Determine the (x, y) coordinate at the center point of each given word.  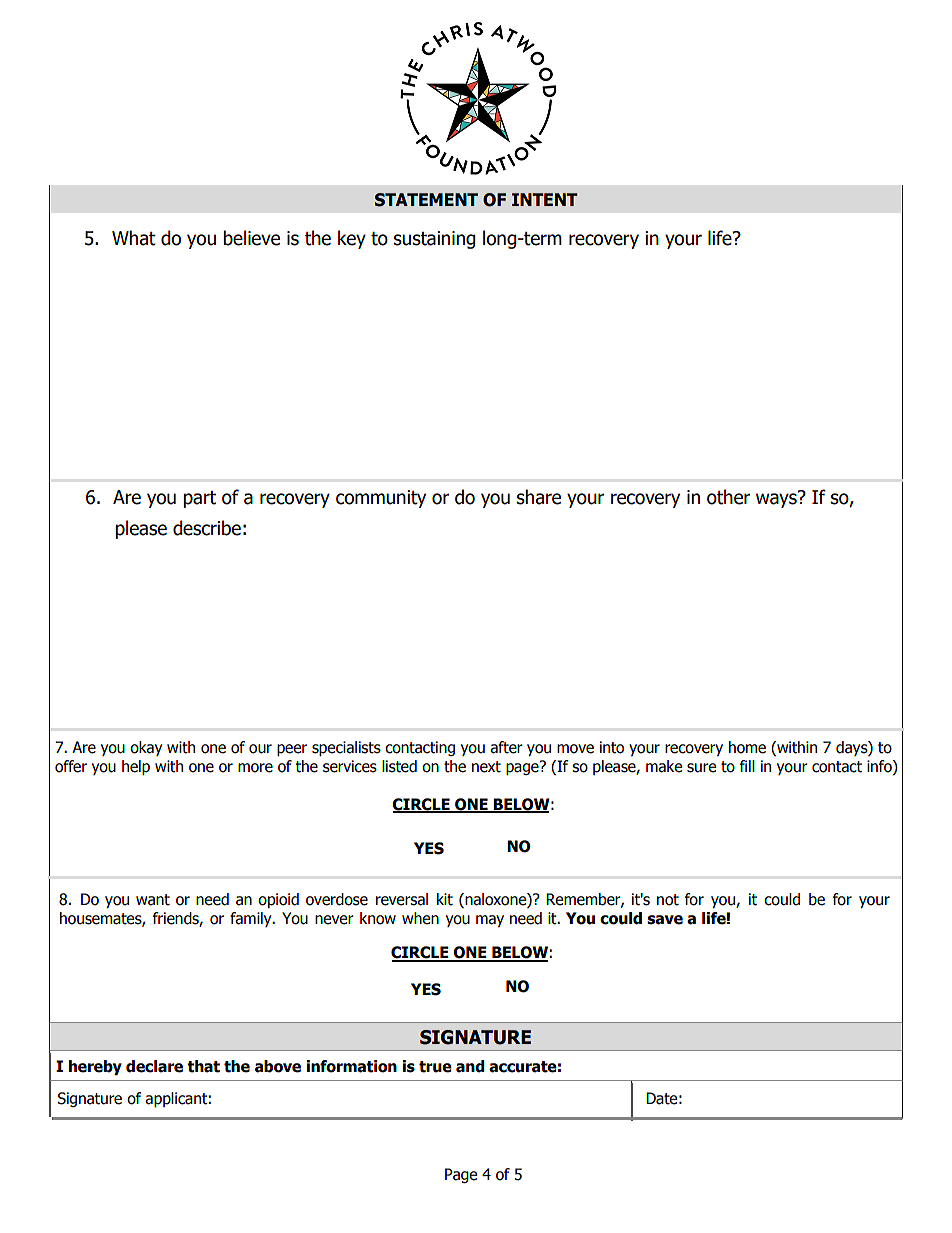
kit (445, 899)
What (134, 238)
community (381, 499)
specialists (346, 748)
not (668, 900)
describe (207, 528)
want (153, 900)
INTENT (545, 199)
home (747, 747)
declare (154, 1066)
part (199, 499)
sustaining (435, 240)
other (728, 497)
